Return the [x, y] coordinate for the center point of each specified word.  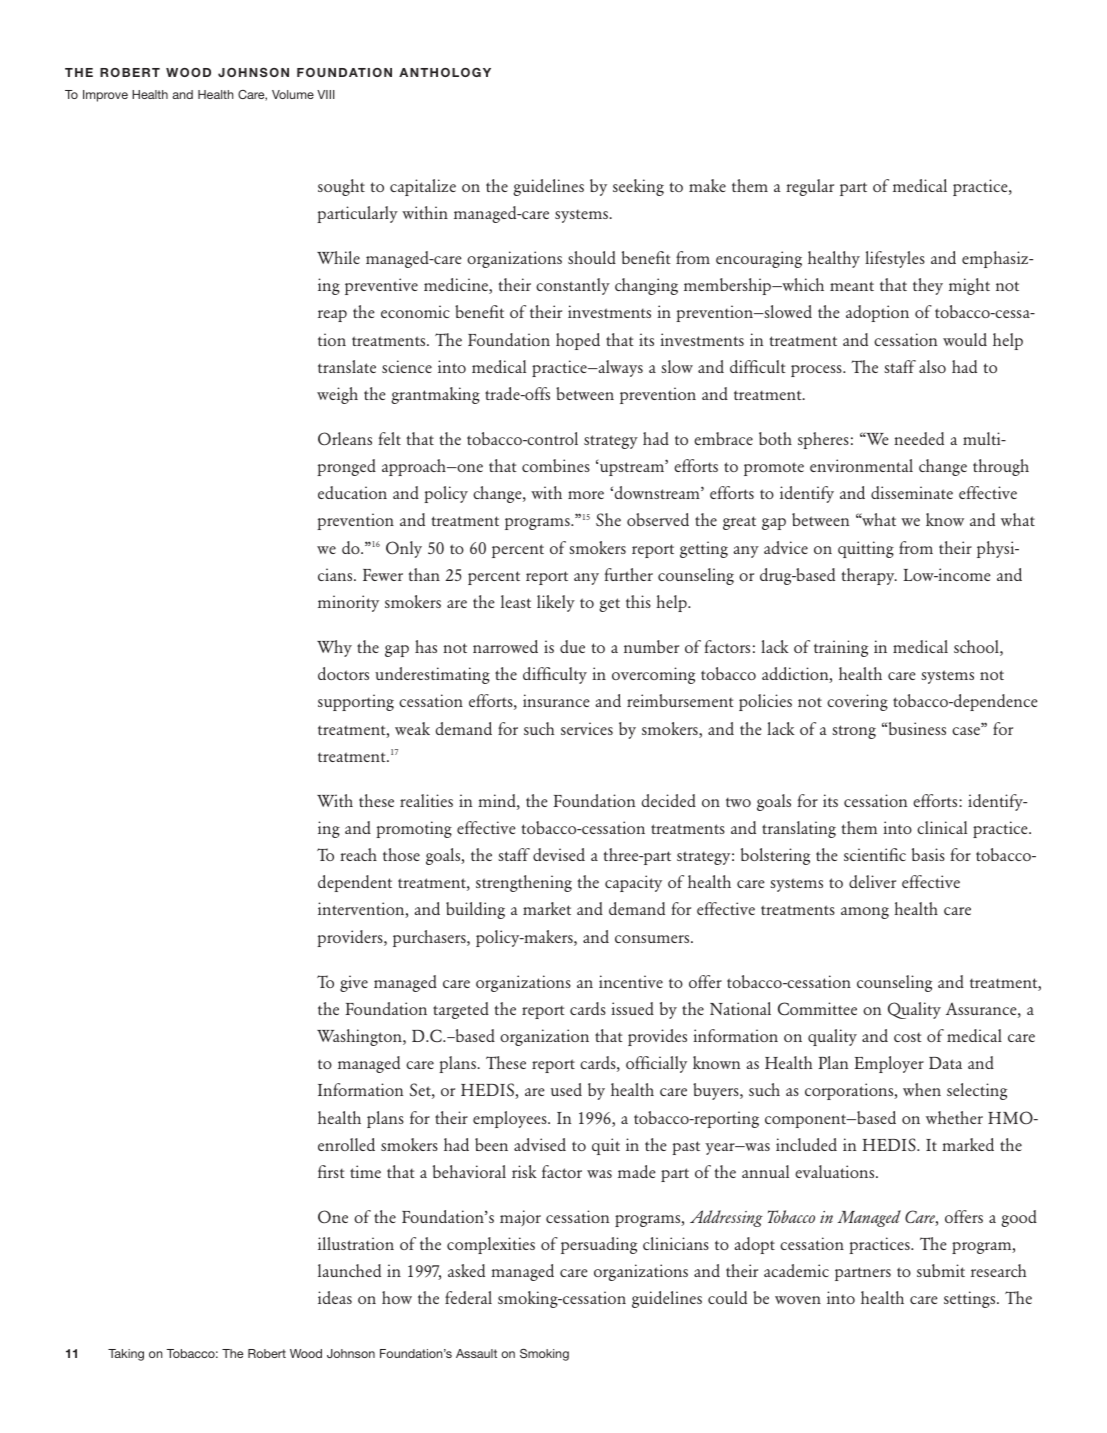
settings [971, 1299]
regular [810, 187]
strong [854, 732]
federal [468, 1297]
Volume [293, 94]
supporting [356, 702]
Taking [126, 1355]
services [587, 728]
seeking [638, 187]
